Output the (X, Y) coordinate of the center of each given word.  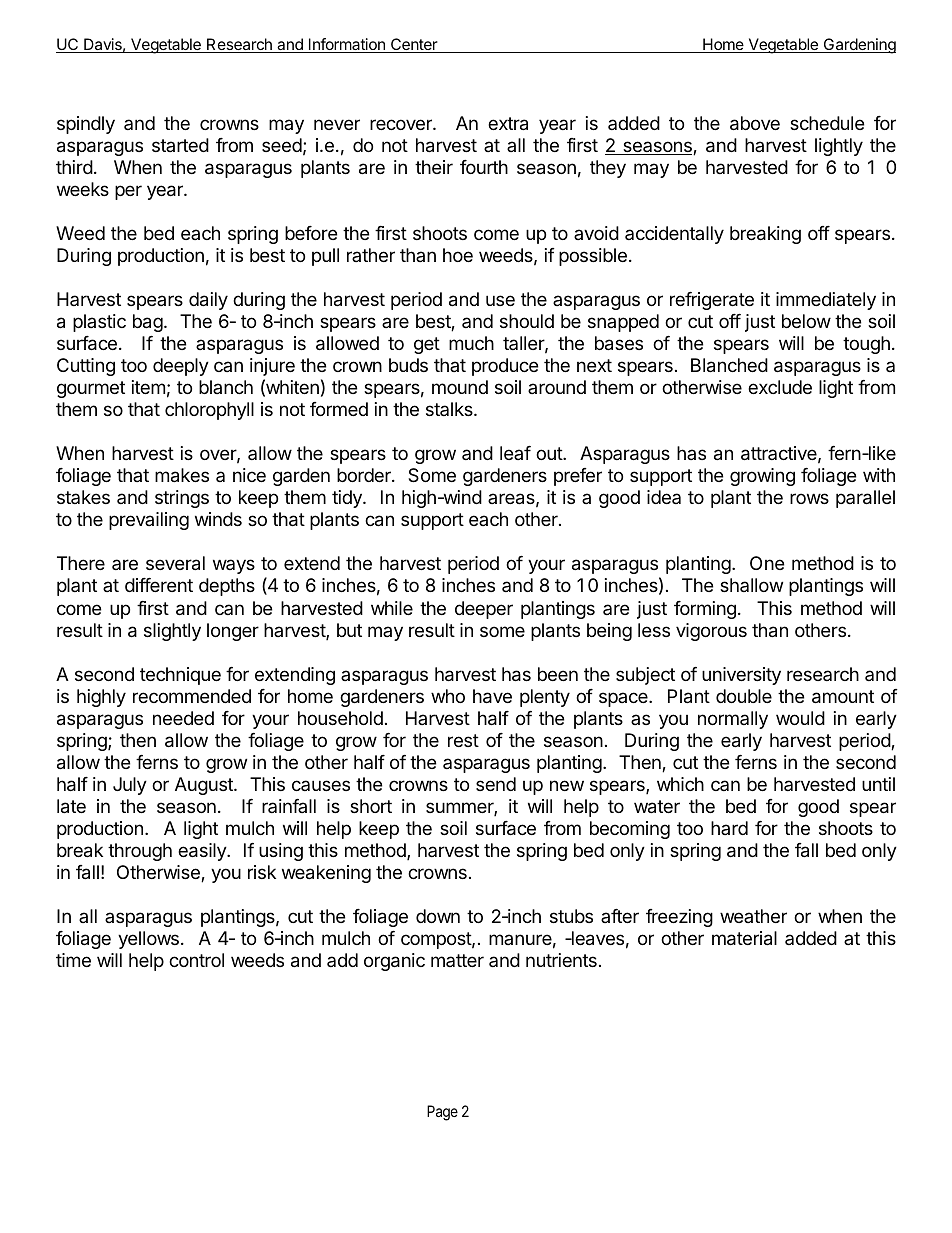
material (744, 938)
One (767, 563)
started (180, 145)
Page (442, 1113)
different (159, 585)
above (755, 123)
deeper (484, 610)
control (196, 960)
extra (508, 124)
